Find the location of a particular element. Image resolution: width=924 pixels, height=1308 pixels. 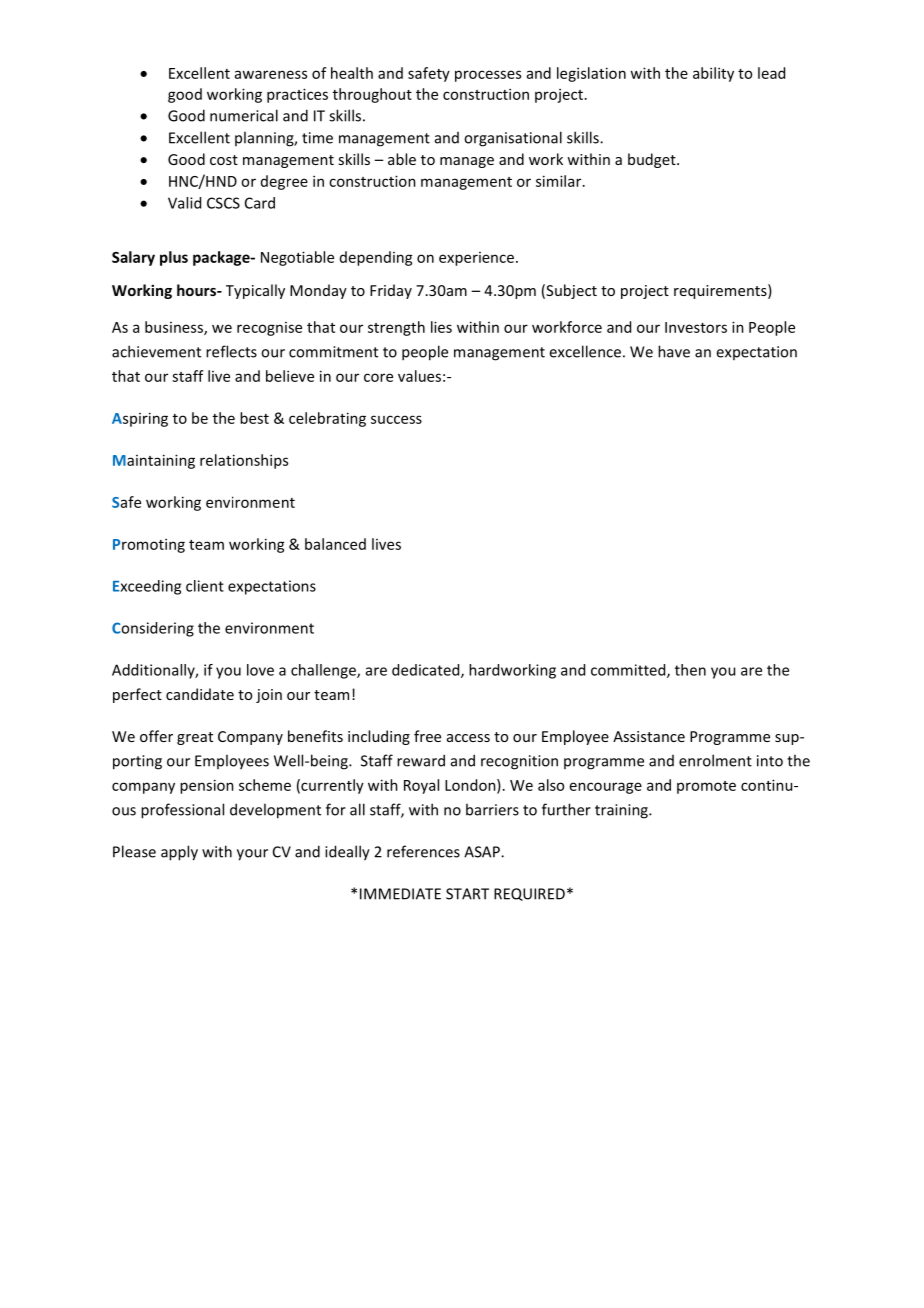

processes is located at coordinates (488, 76).
